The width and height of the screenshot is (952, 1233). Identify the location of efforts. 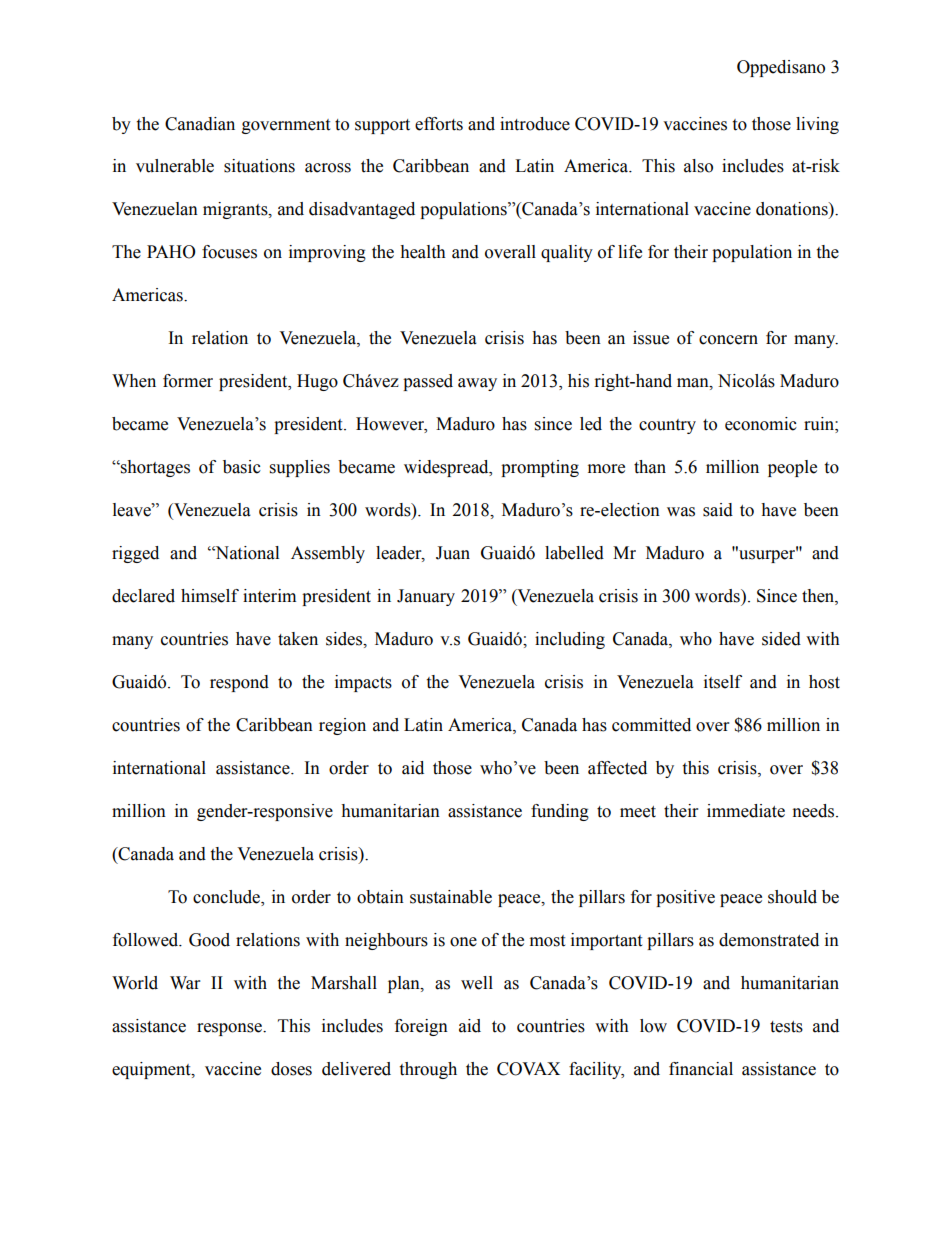
(439, 124).
